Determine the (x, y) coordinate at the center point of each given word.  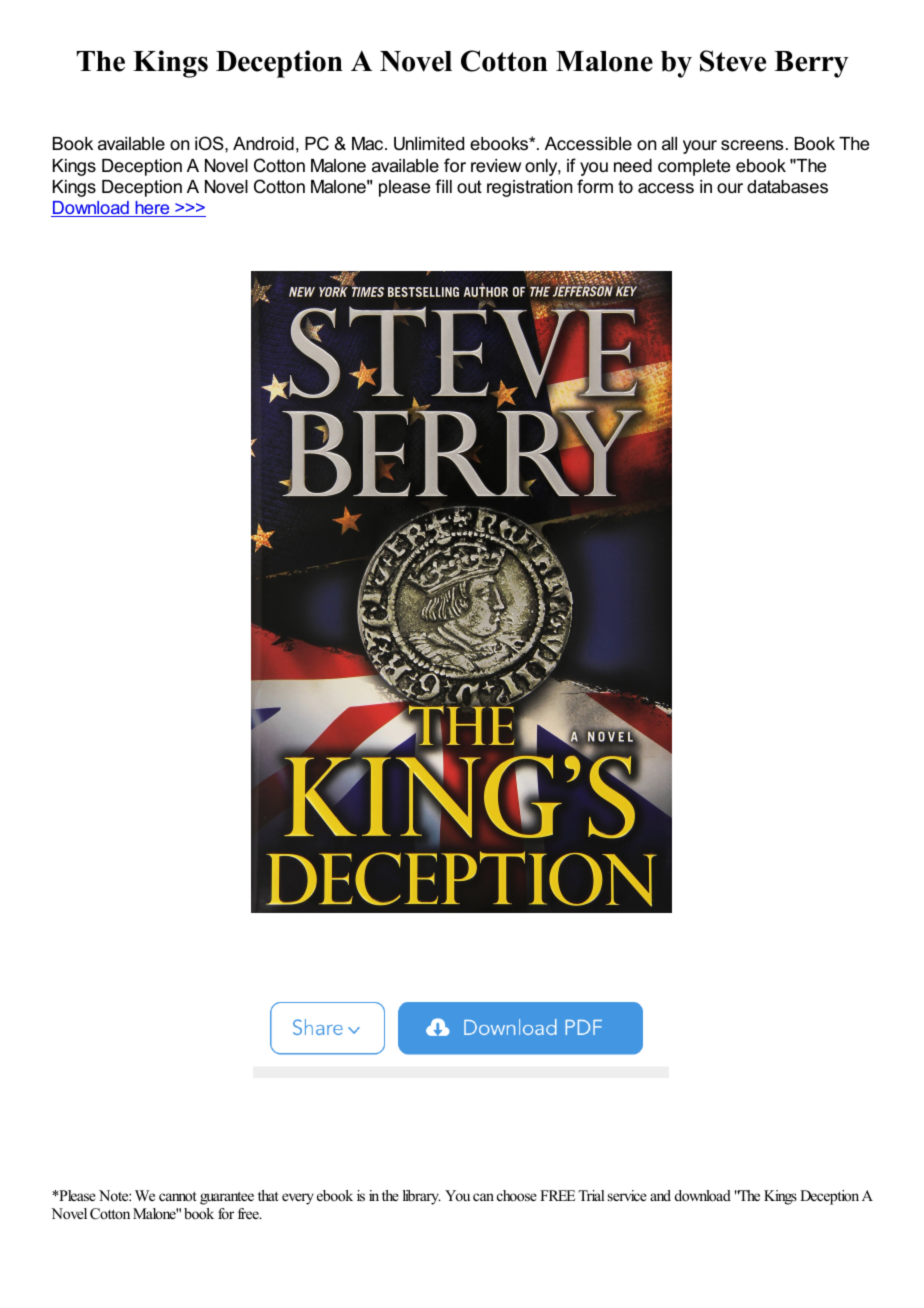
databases (787, 187)
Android (263, 144)
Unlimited (429, 144)
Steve (733, 61)
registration (529, 188)
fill (443, 186)
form (595, 186)
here (152, 209)
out (469, 186)
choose (517, 1195)
